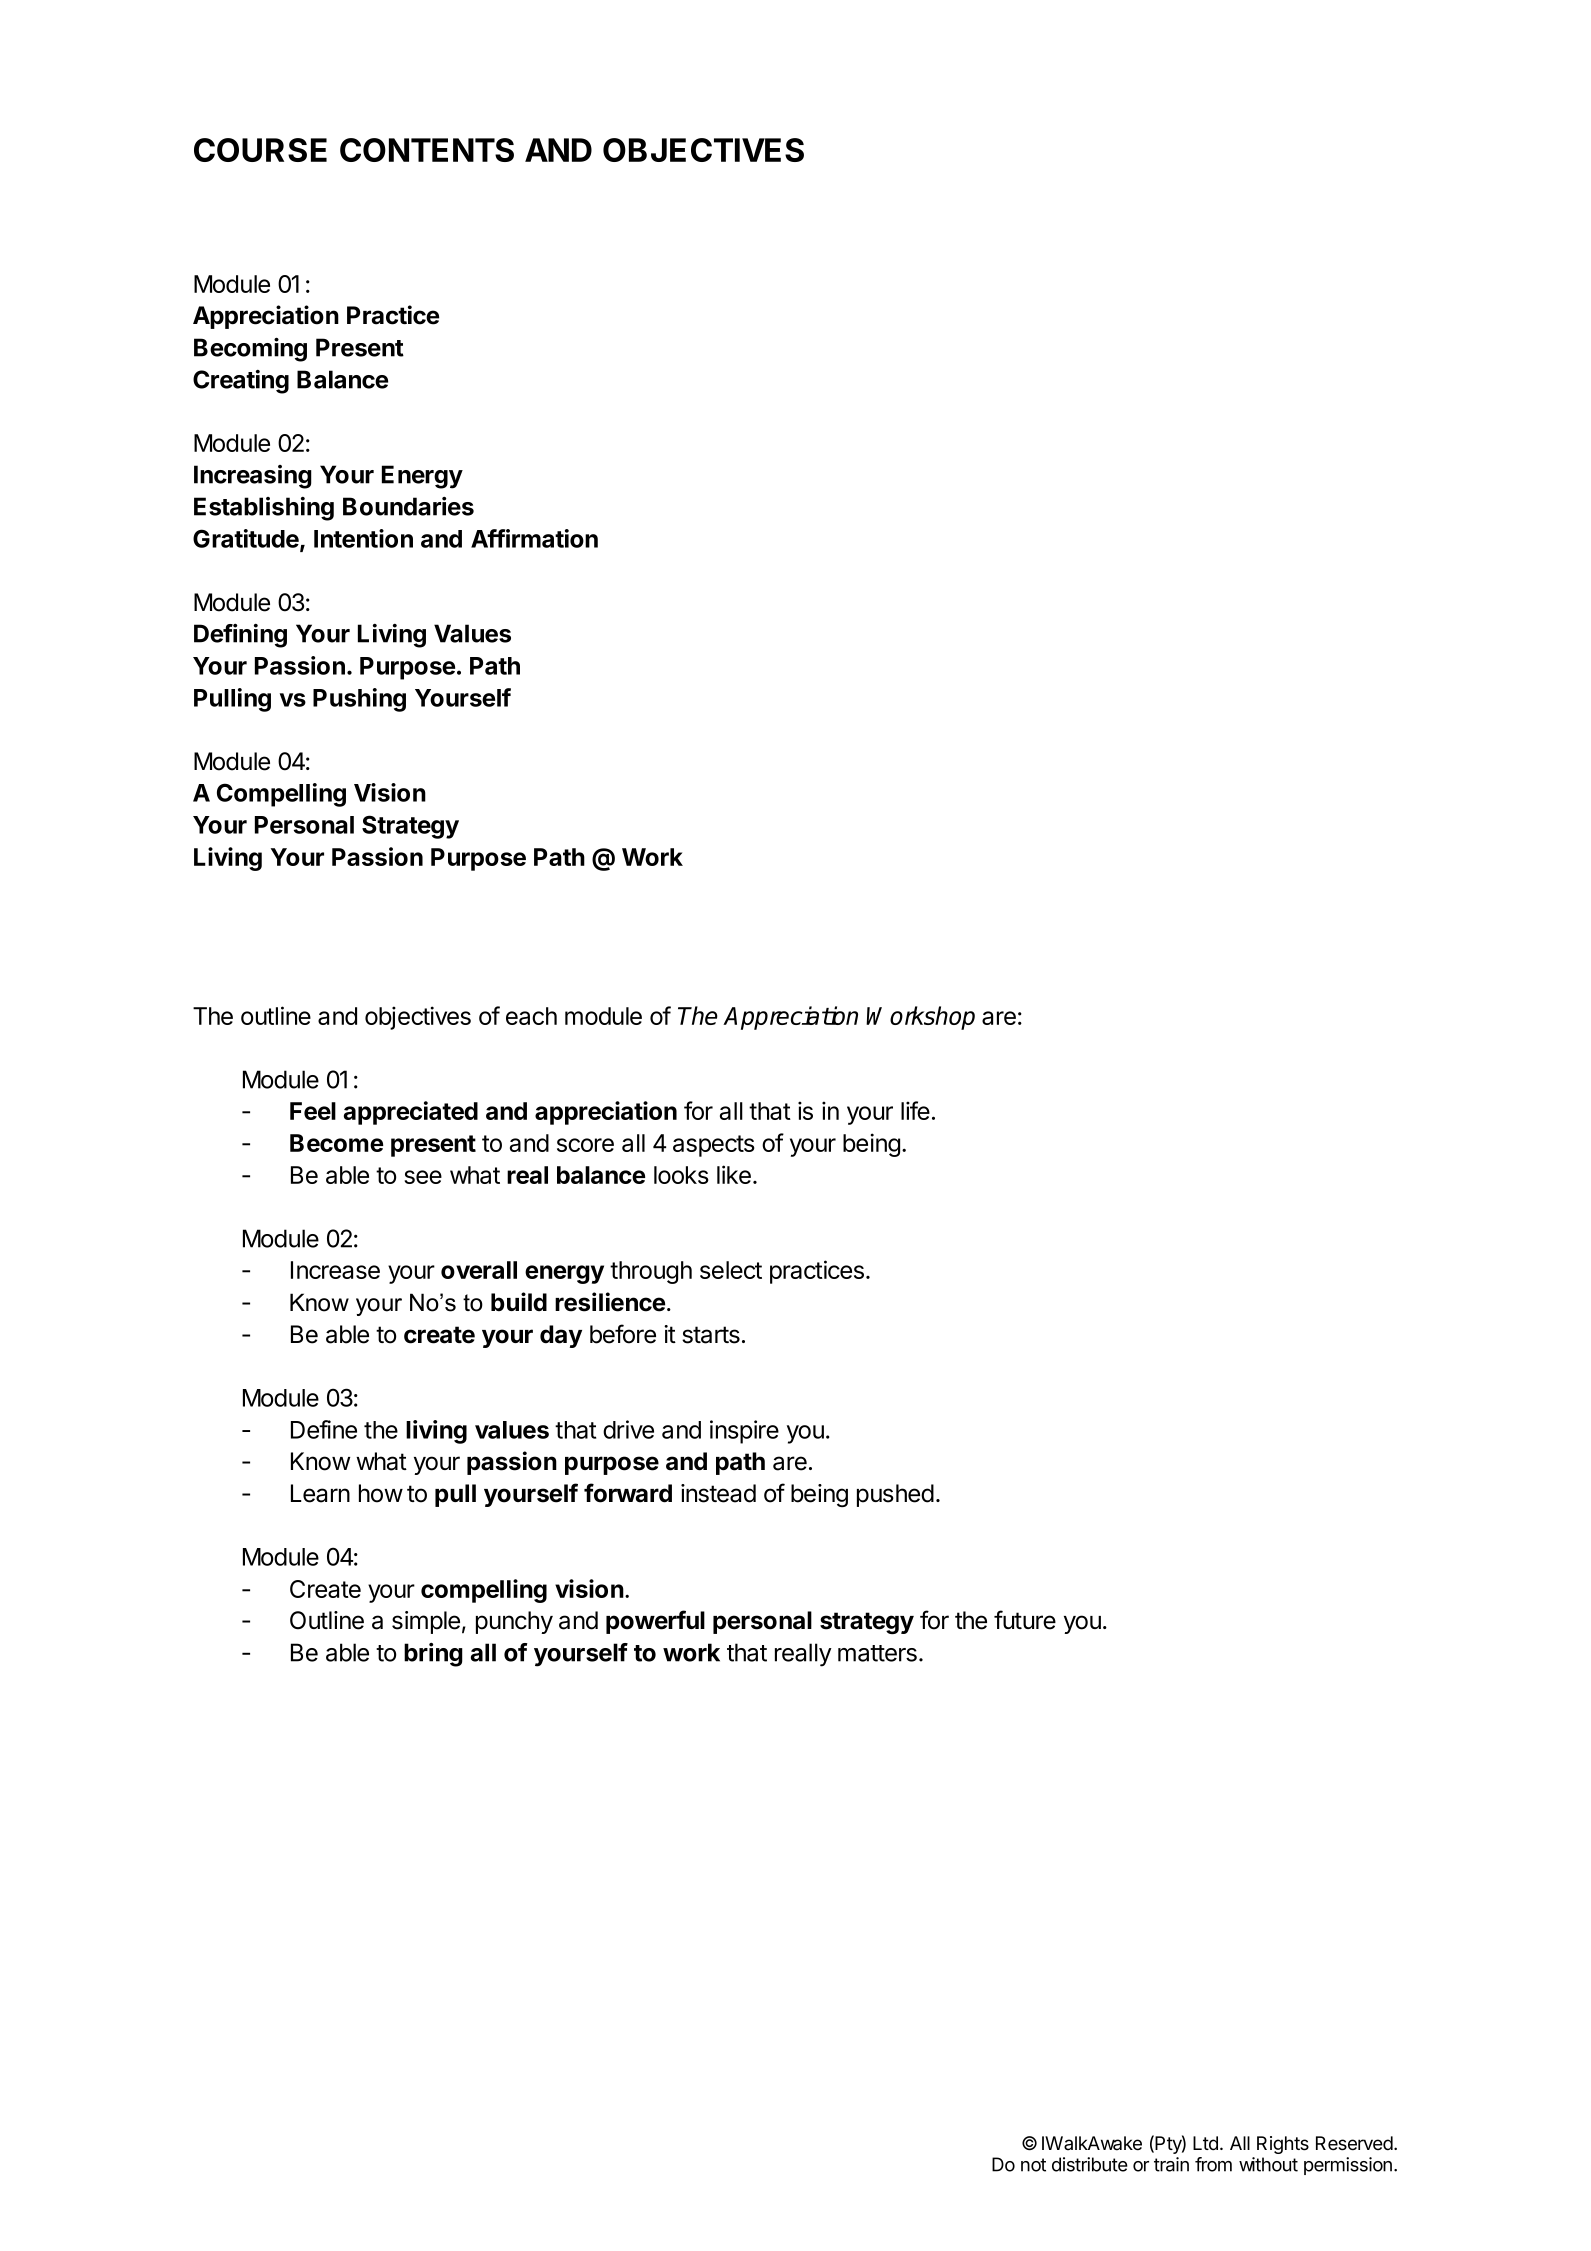  I want to click on not, so click(1033, 2165).
